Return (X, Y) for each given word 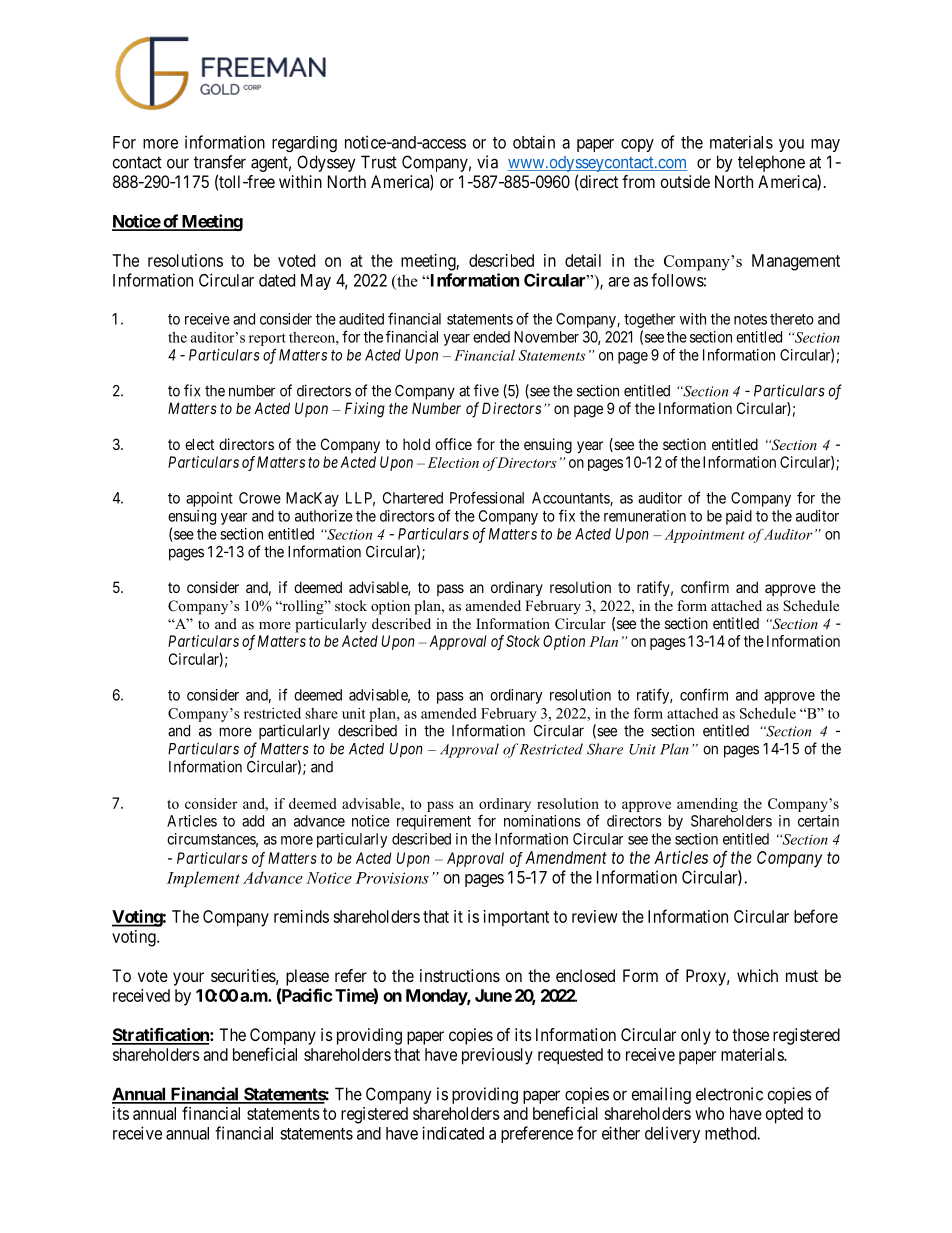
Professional (487, 497)
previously (497, 1056)
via (487, 162)
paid (739, 517)
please (307, 977)
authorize (324, 516)
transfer (220, 162)
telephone (771, 163)
